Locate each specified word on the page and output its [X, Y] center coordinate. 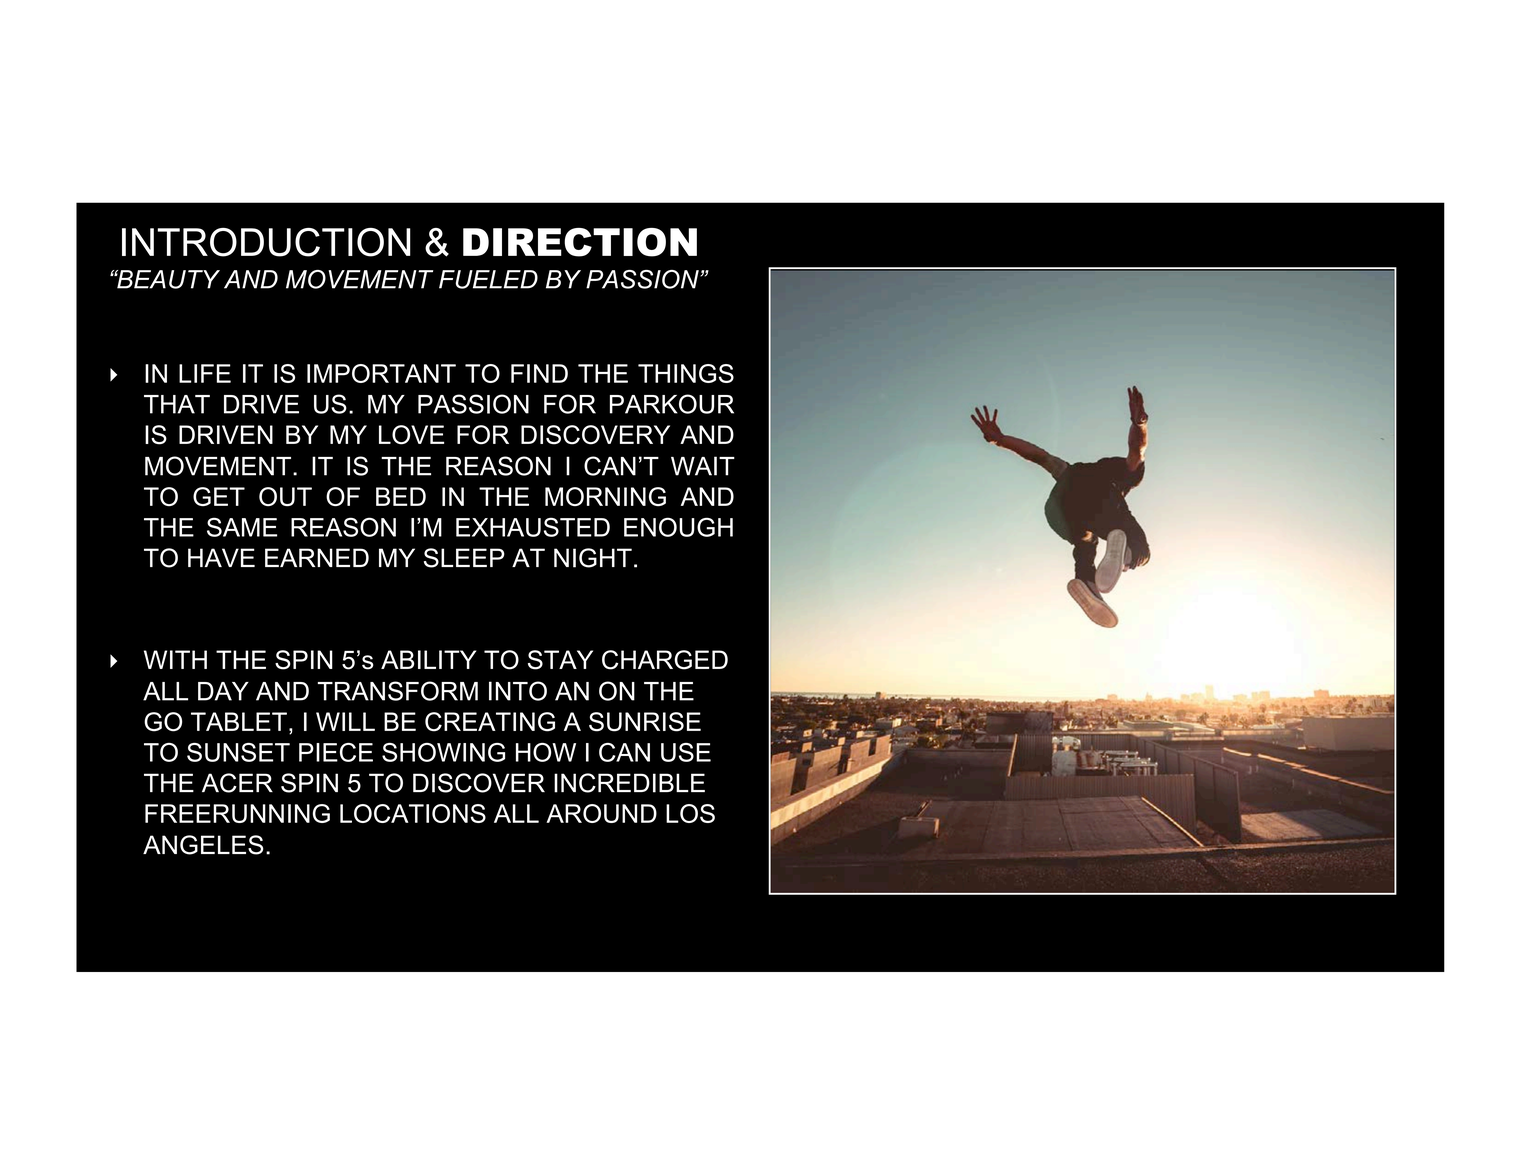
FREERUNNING [237, 813]
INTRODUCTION [266, 242]
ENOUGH [678, 527]
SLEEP [464, 558]
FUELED [488, 279]
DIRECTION [580, 242]
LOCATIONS [413, 813]
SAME [242, 527]
